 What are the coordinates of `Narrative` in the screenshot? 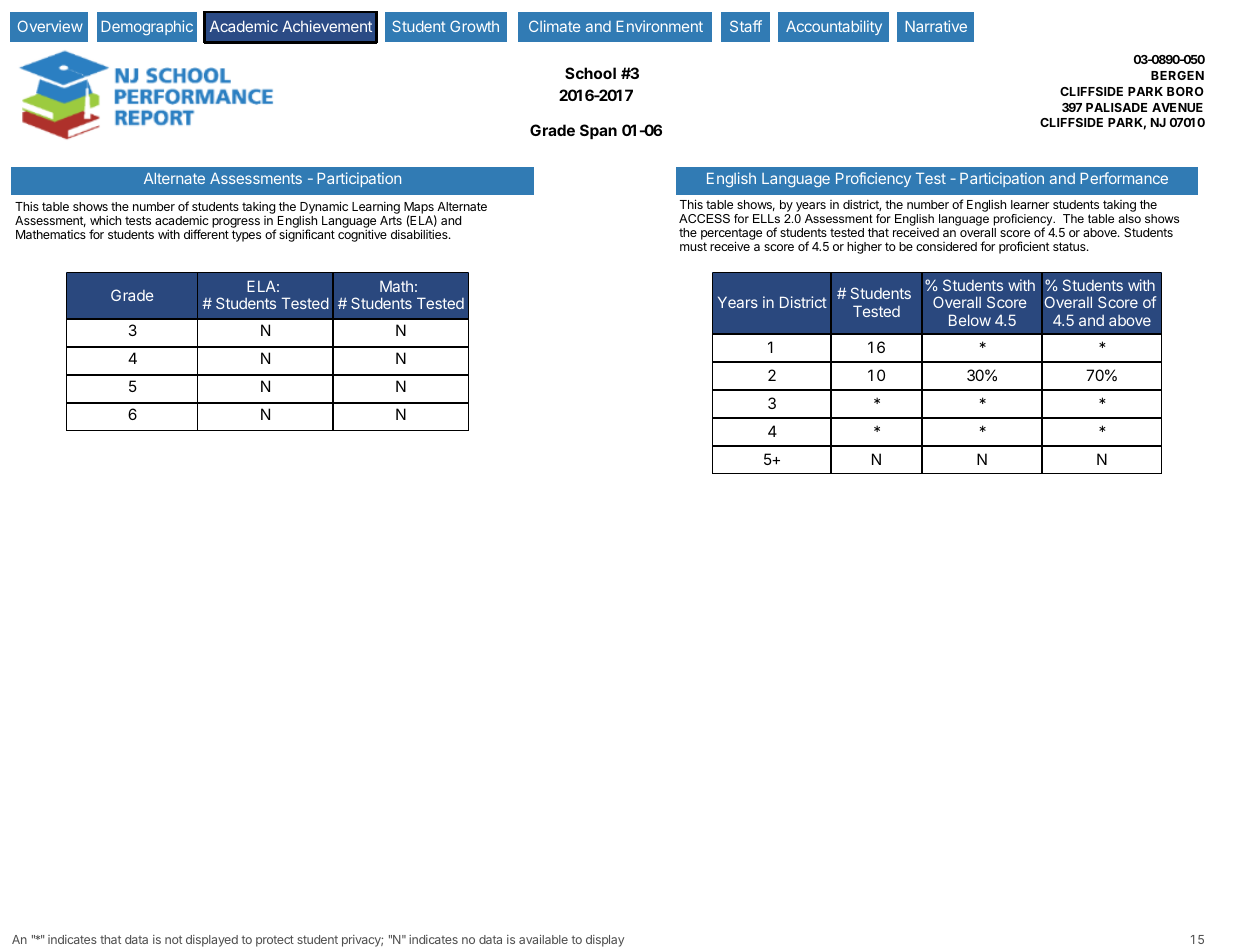 It's located at (936, 26).
